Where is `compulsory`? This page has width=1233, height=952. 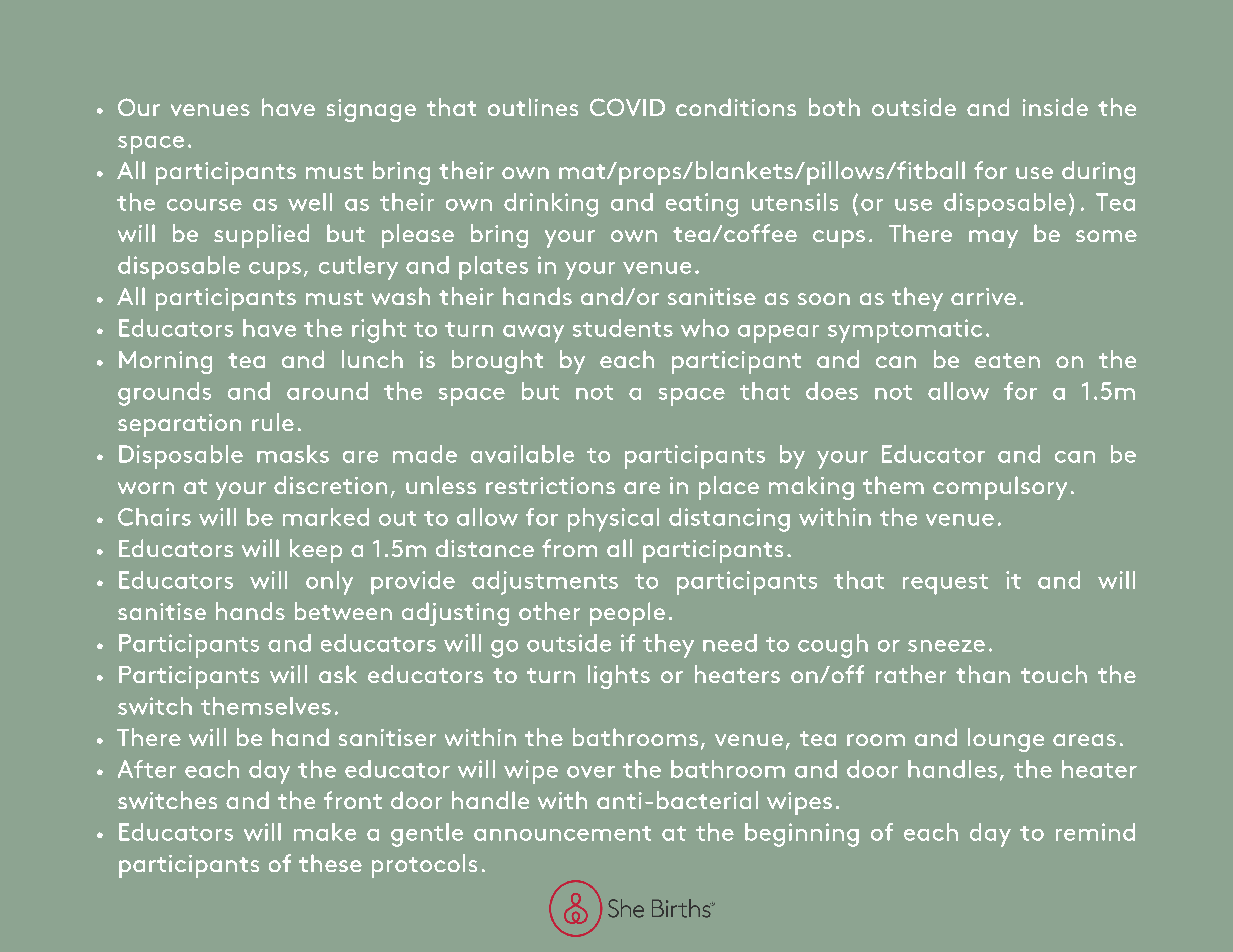
compulsory is located at coordinates (1000, 488).
